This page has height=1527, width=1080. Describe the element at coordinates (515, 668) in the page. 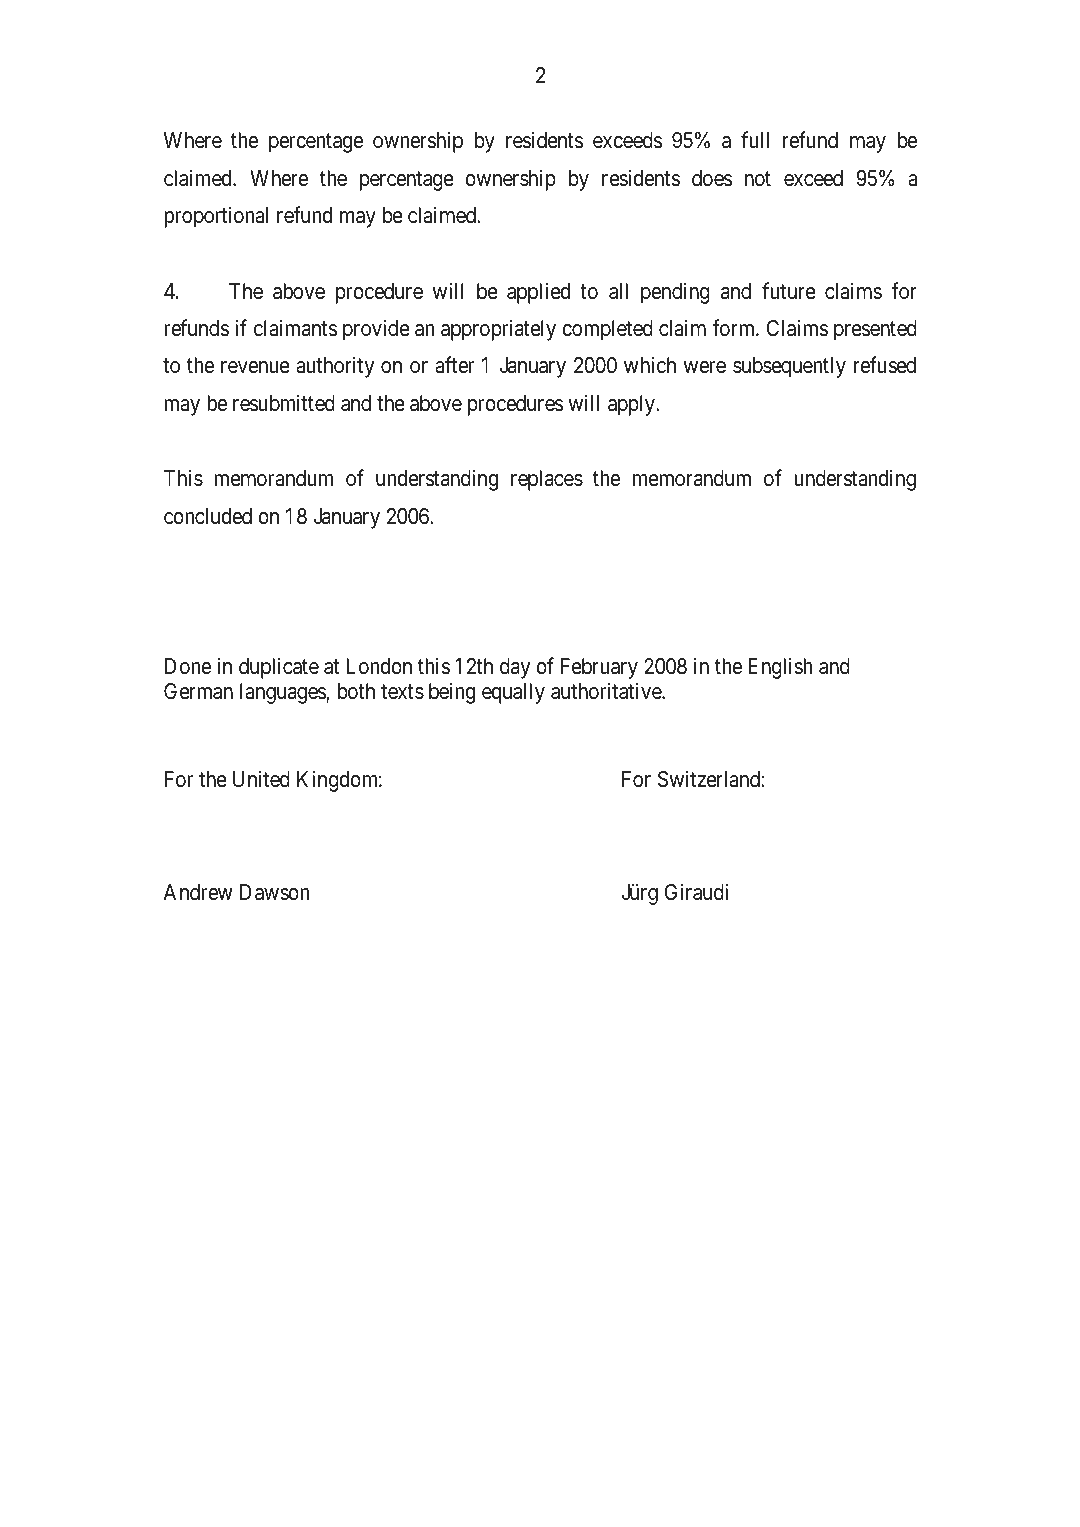

I see `day` at that location.
